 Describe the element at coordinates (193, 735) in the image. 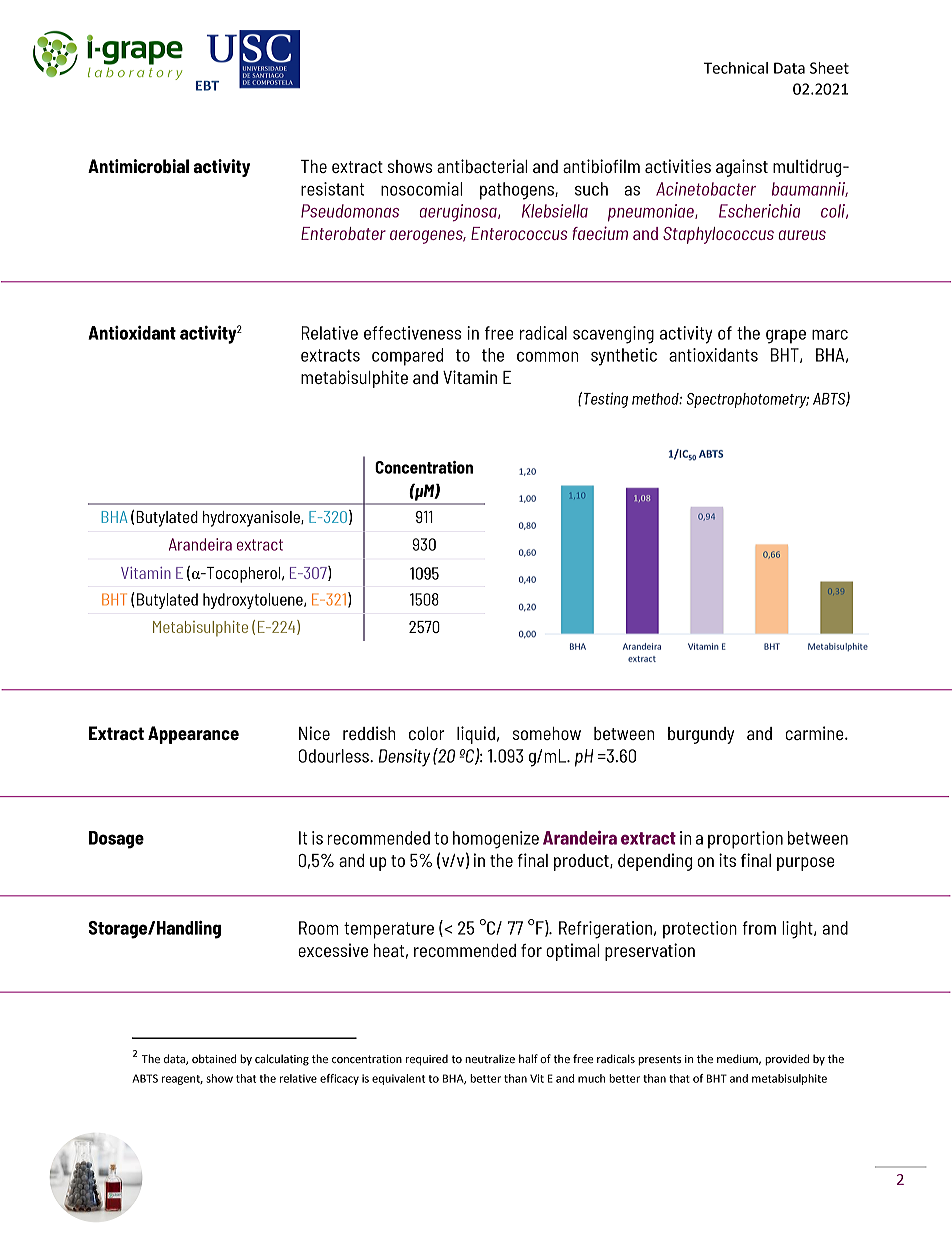

I see `Appearance` at that location.
